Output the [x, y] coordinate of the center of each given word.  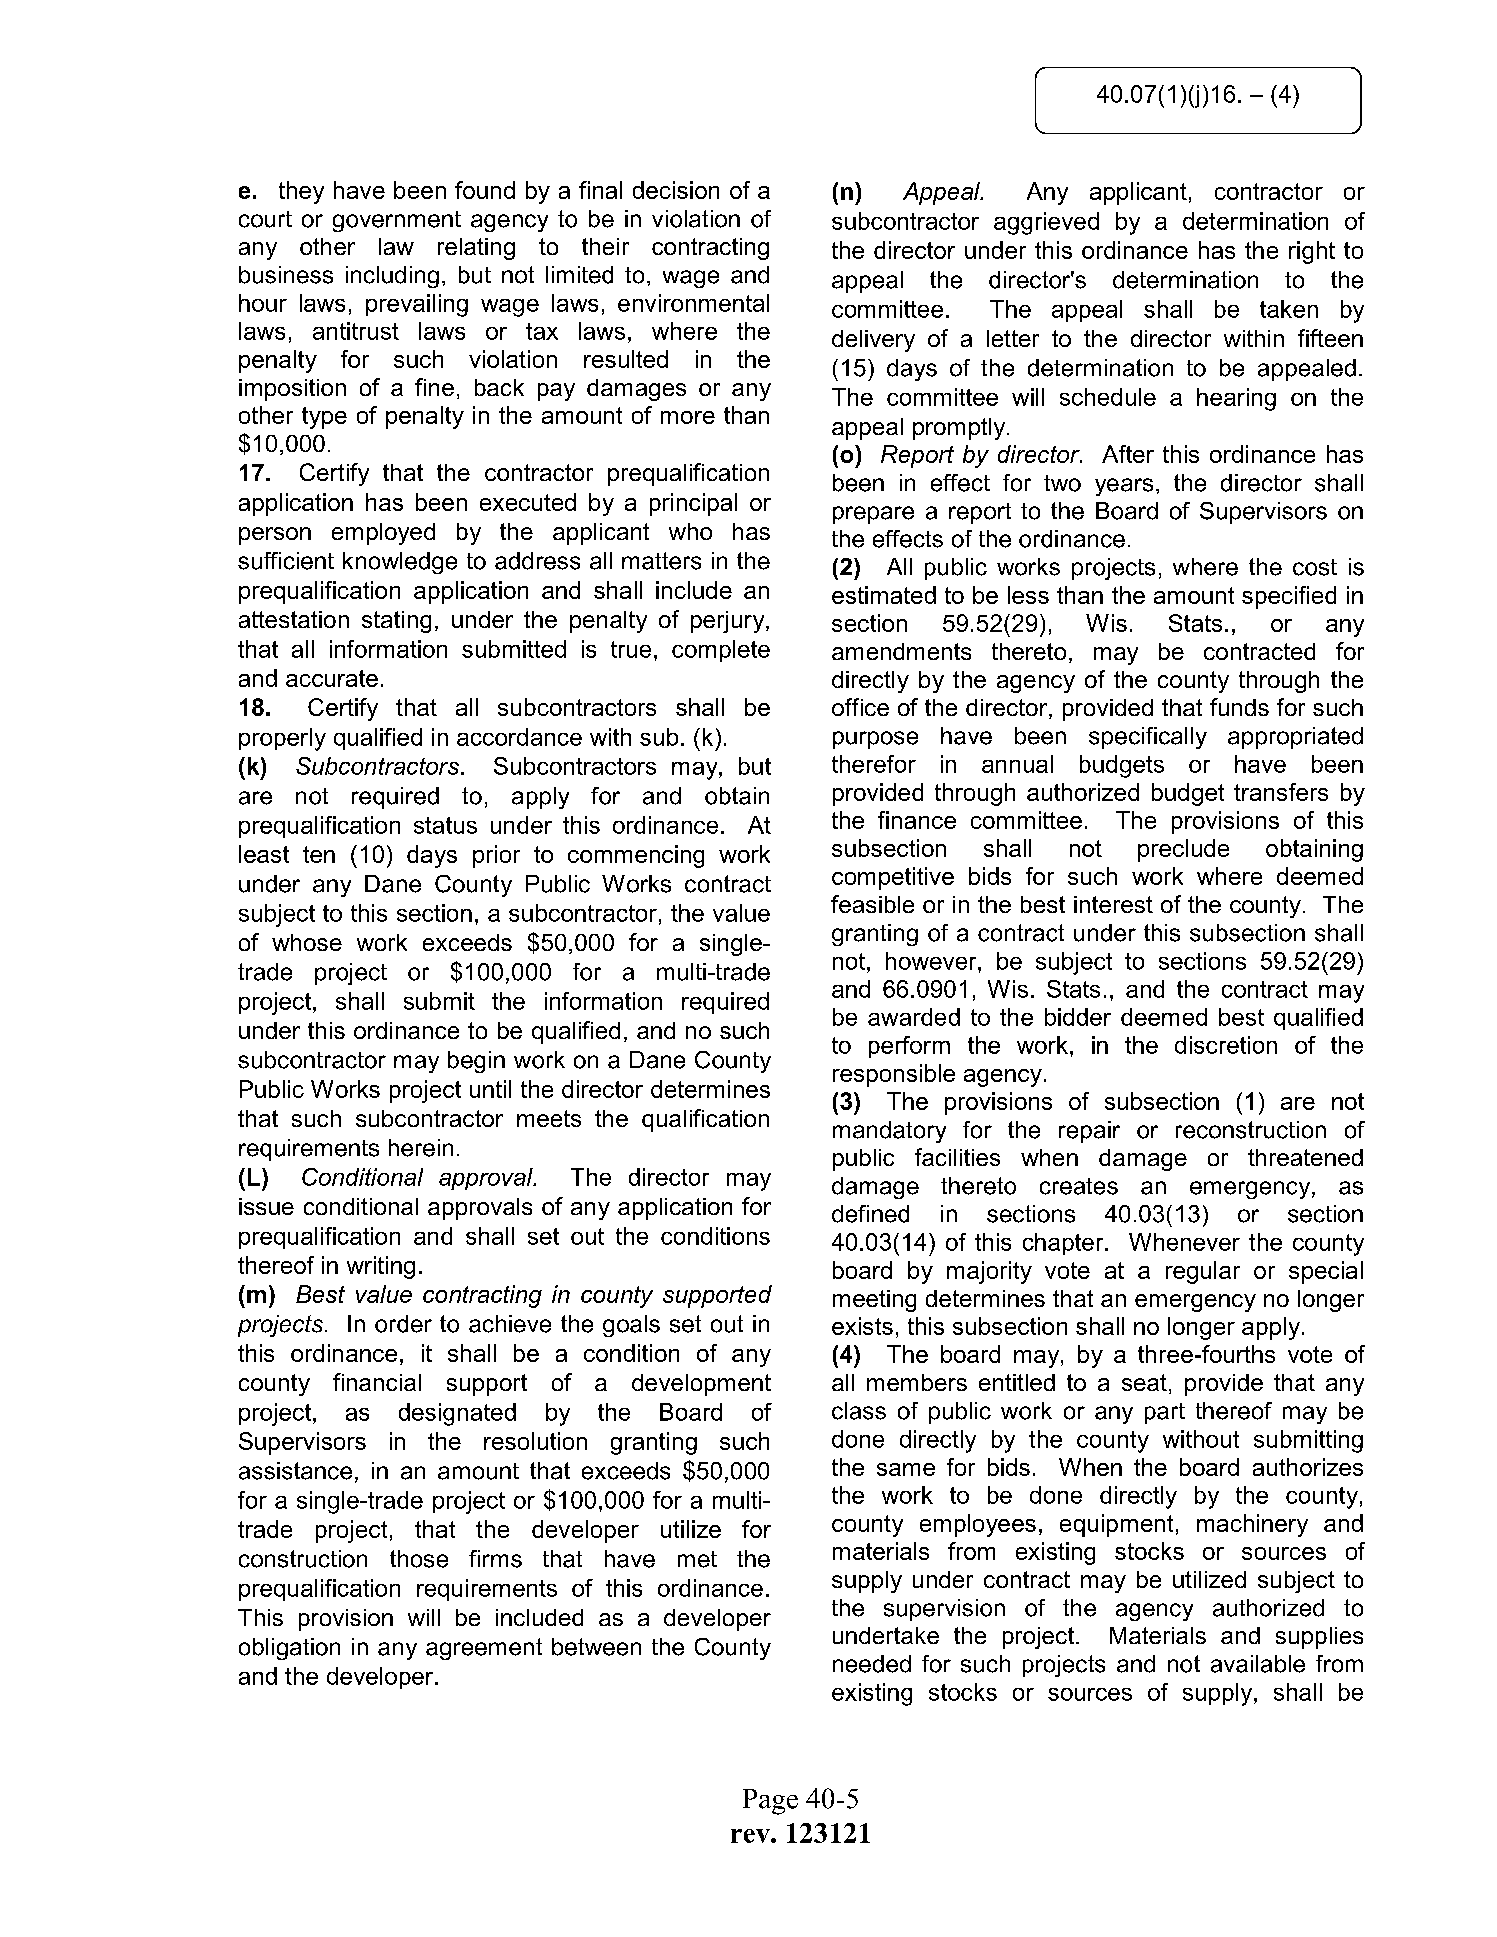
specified [1289, 597]
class [859, 1411]
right [1312, 252]
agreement [484, 1649]
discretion [1226, 1045]
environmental [693, 303]
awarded [914, 1017]
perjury [729, 622]
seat [1144, 1382]
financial [377, 1382]
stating [396, 622]
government [397, 221]
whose [307, 942]
